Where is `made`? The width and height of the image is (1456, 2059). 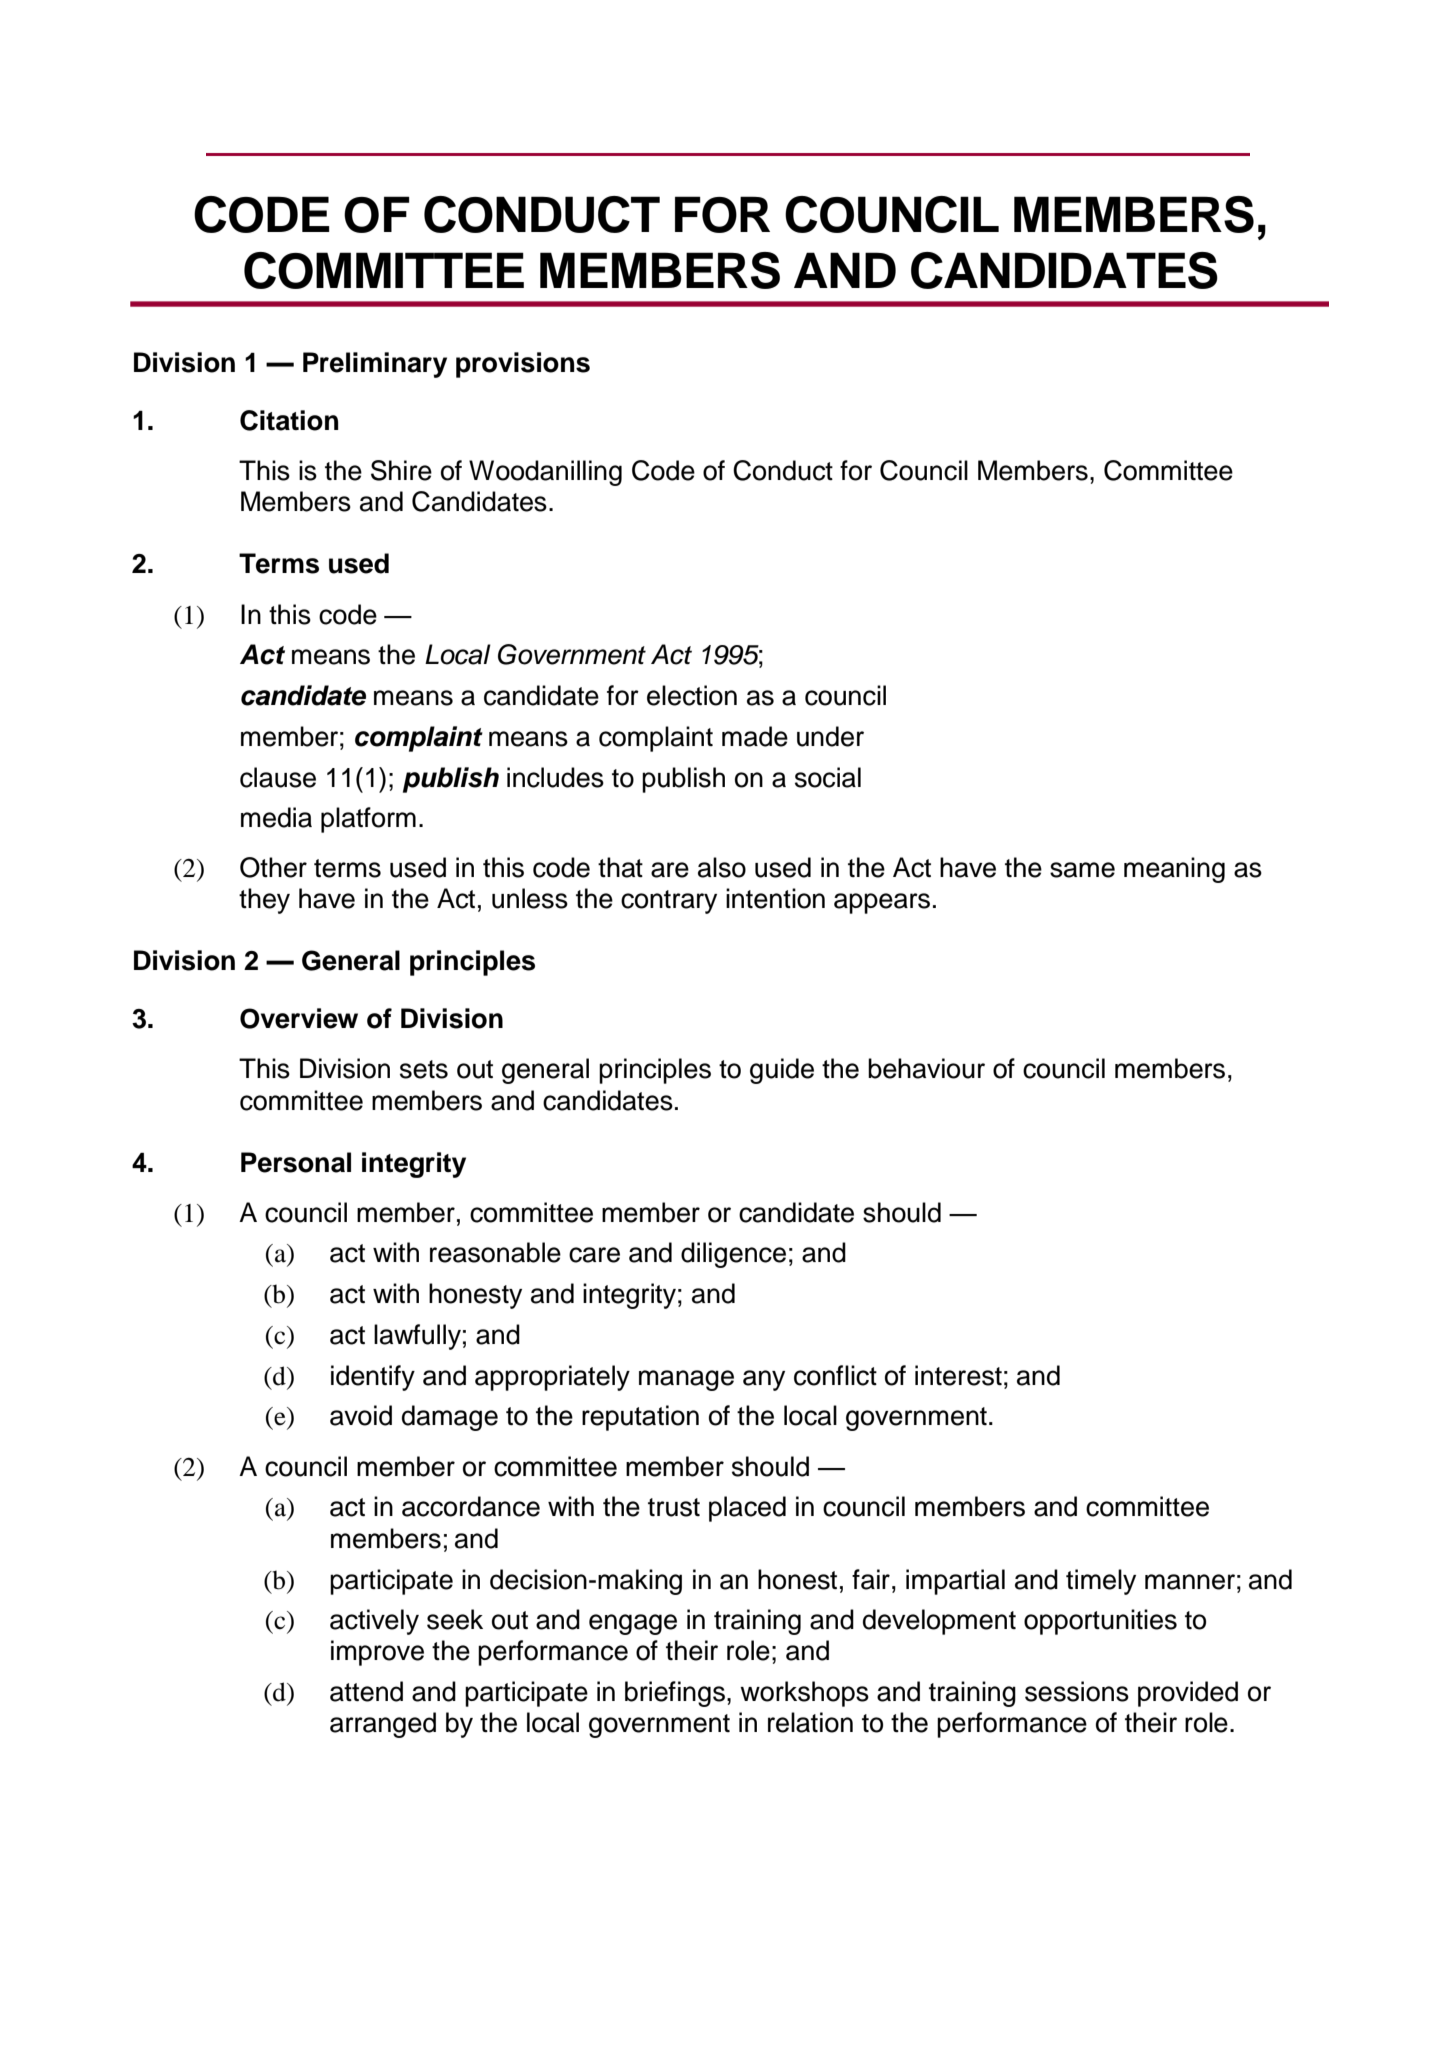
made is located at coordinates (755, 736).
